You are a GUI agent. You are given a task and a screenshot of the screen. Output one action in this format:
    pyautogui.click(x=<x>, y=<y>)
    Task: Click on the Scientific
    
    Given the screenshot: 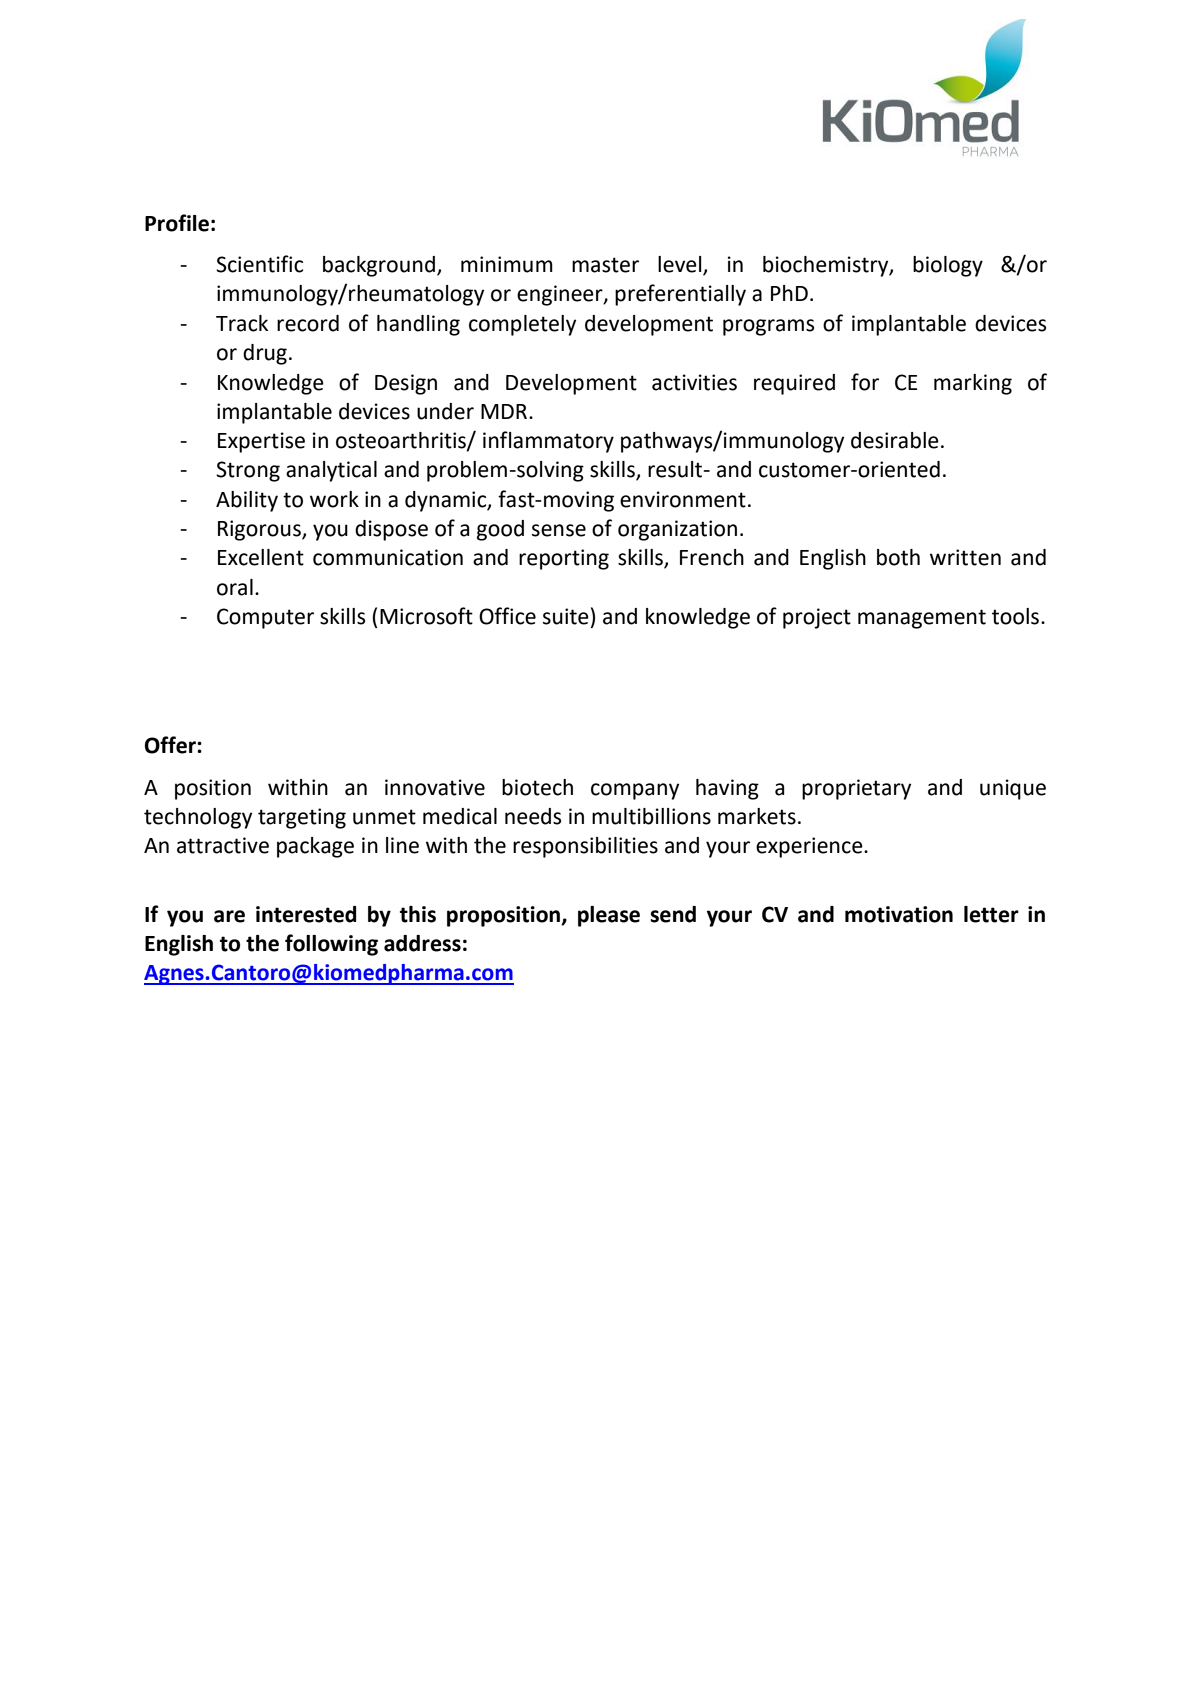 What is the action you would take?
    pyautogui.click(x=259, y=264)
